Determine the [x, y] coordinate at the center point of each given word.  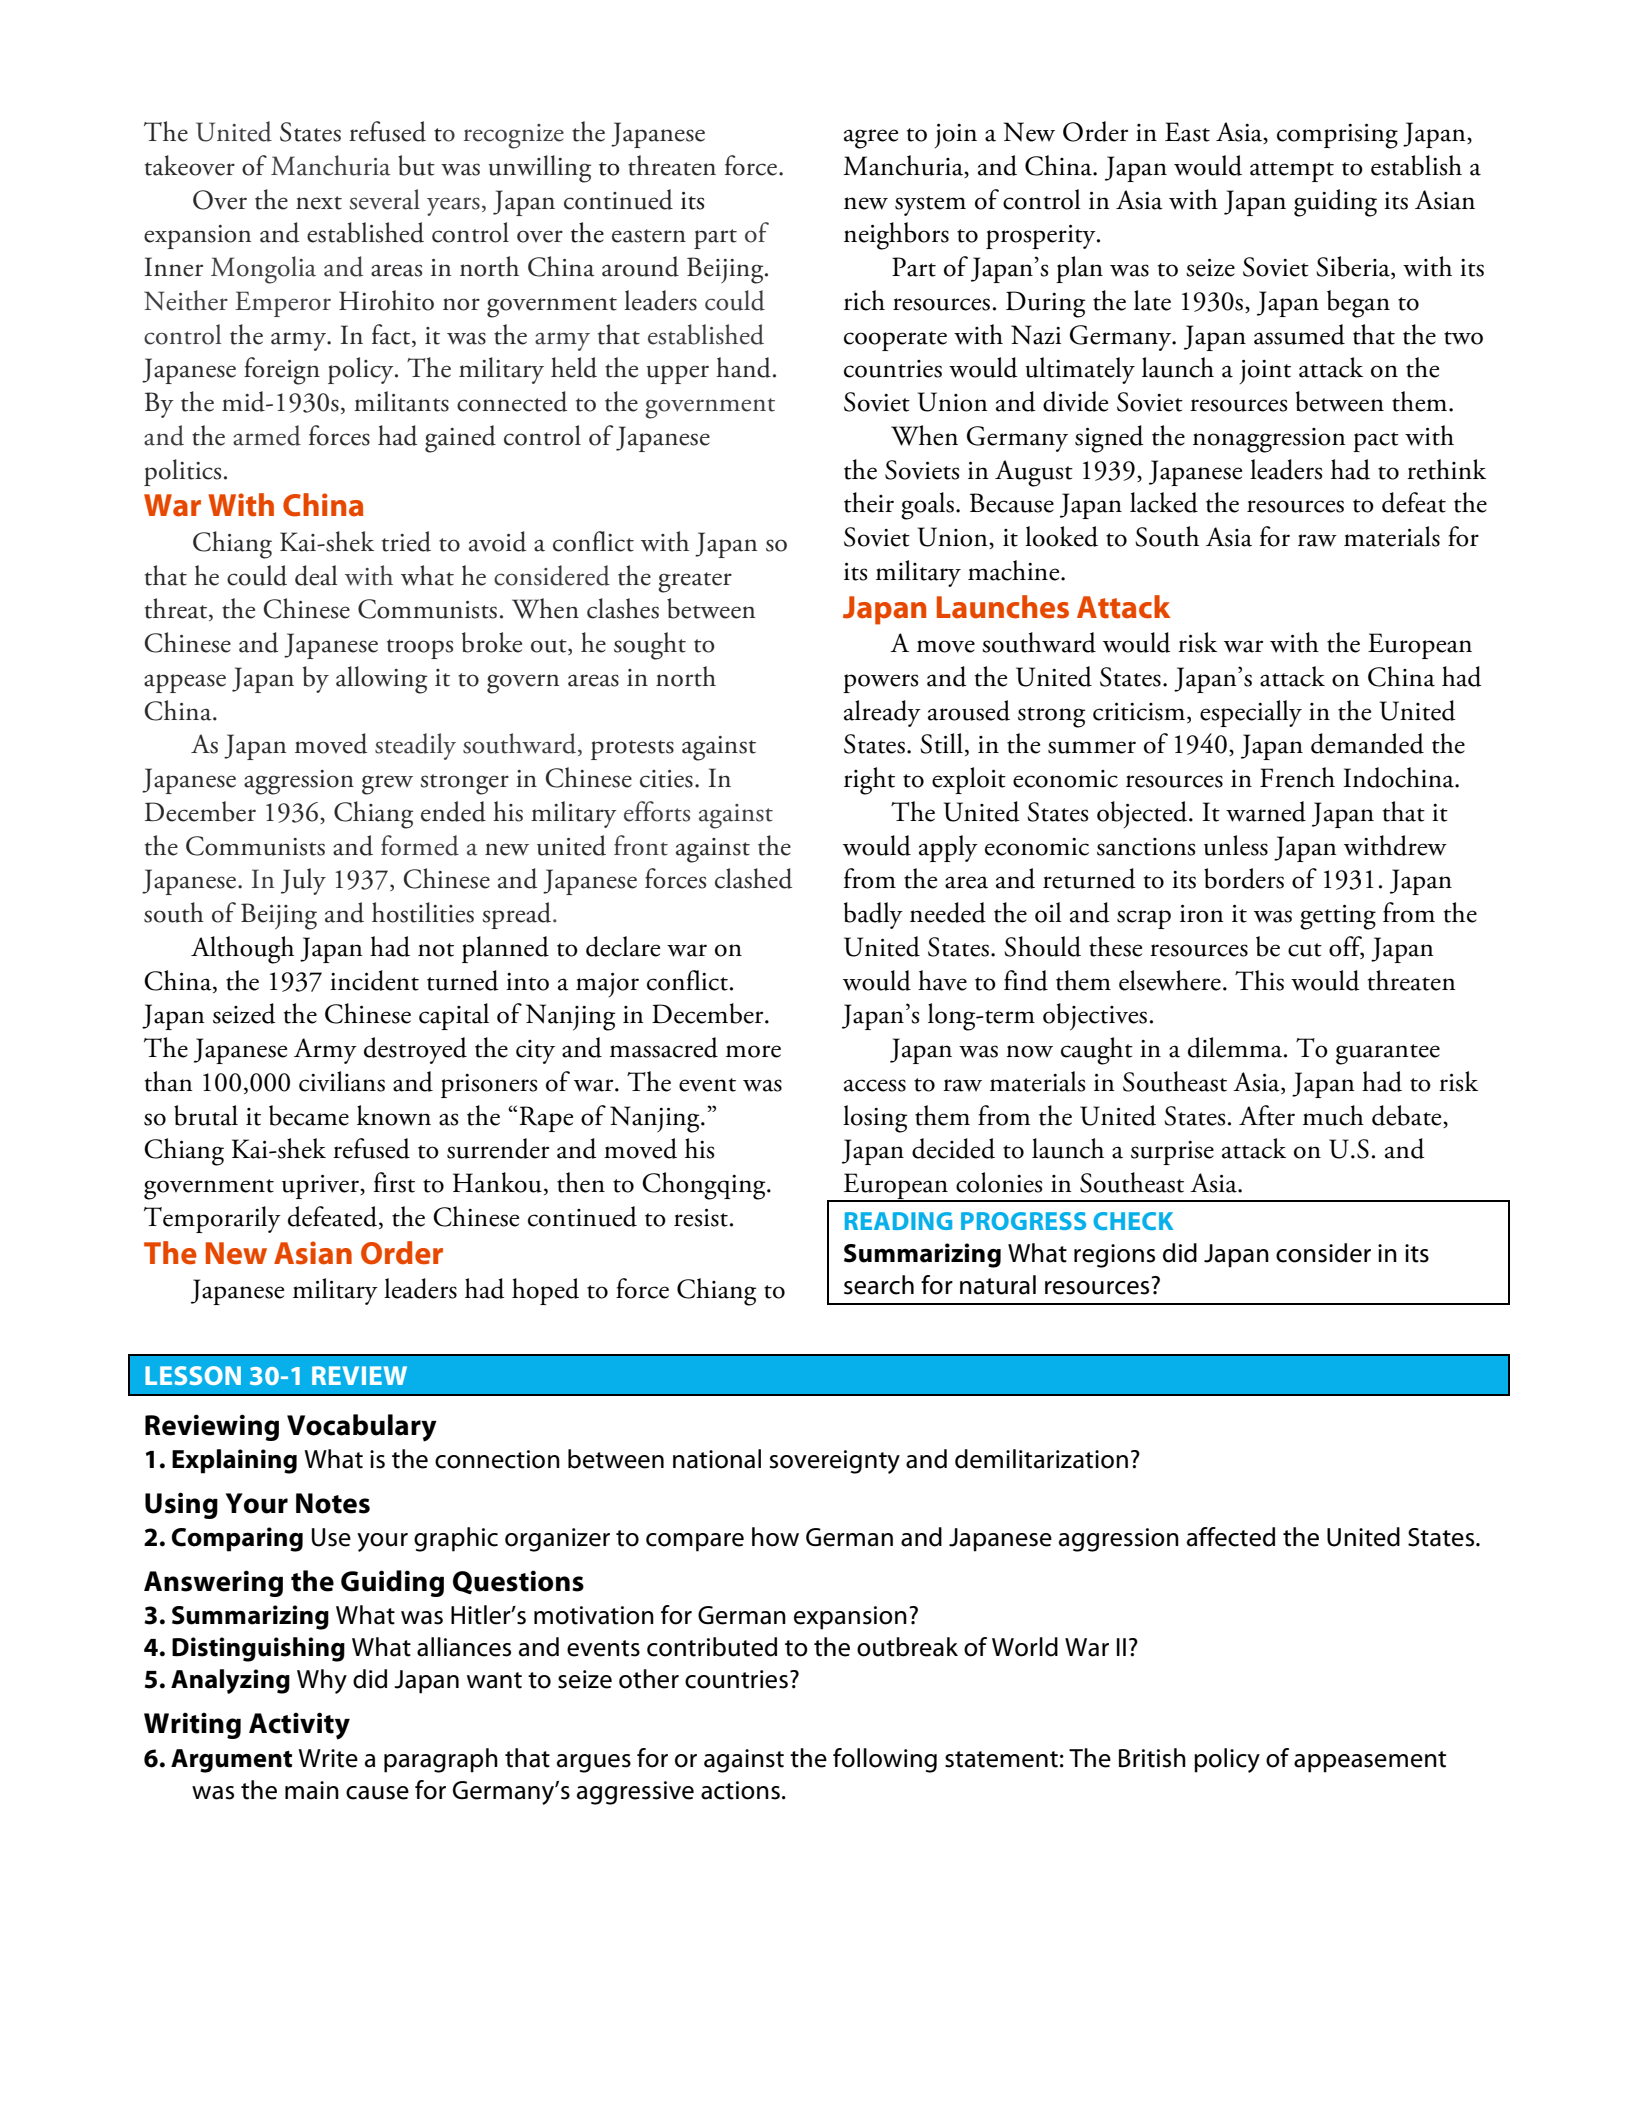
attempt [1292, 172]
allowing [381, 680]
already [882, 713]
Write [328, 1758]
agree [871, 139]
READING [898, 1221]
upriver [321, 1186]
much [1333, 1115]
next [319, 203]
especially [1251, 713]
